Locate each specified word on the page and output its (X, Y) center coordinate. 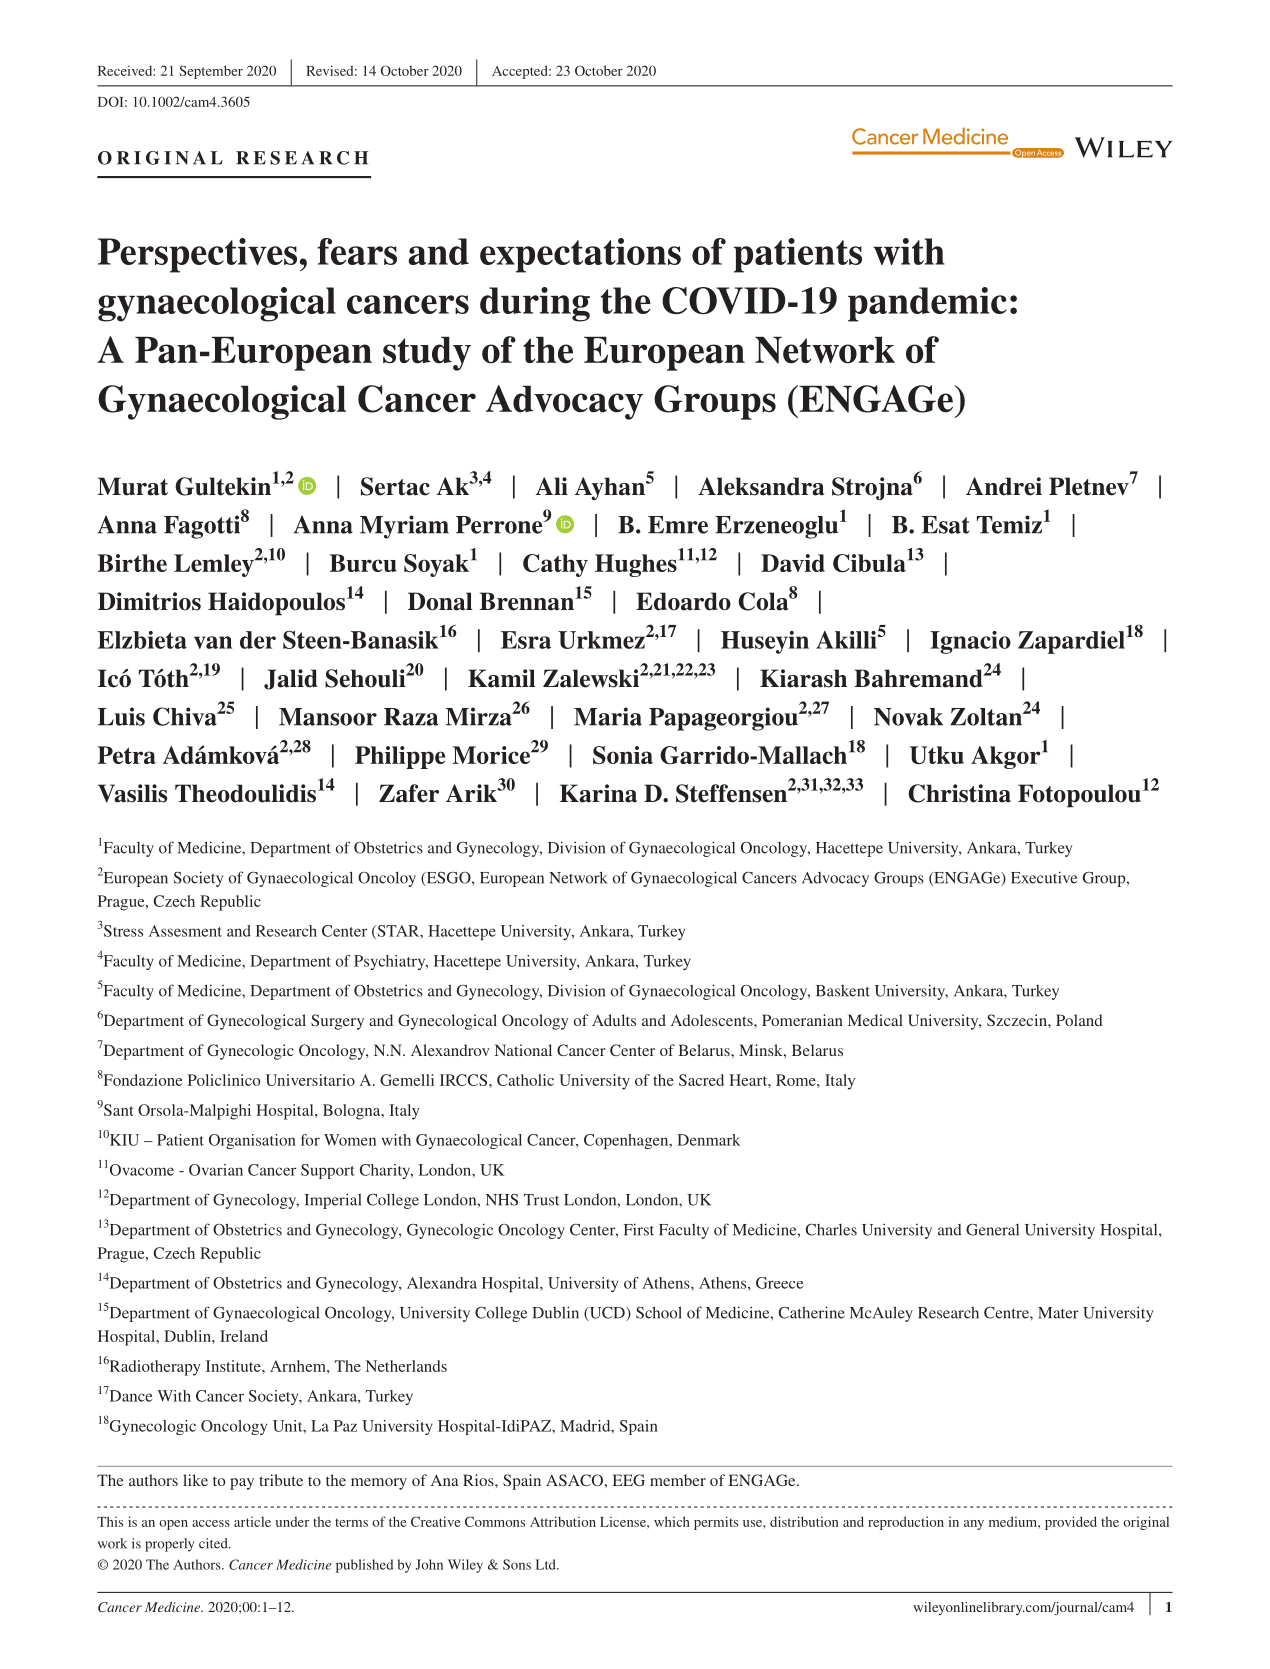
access (211, 1523)
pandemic (927, 304)
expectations (580, 255)
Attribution (563, 1521)
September (211, 72)
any (974, 1525)
